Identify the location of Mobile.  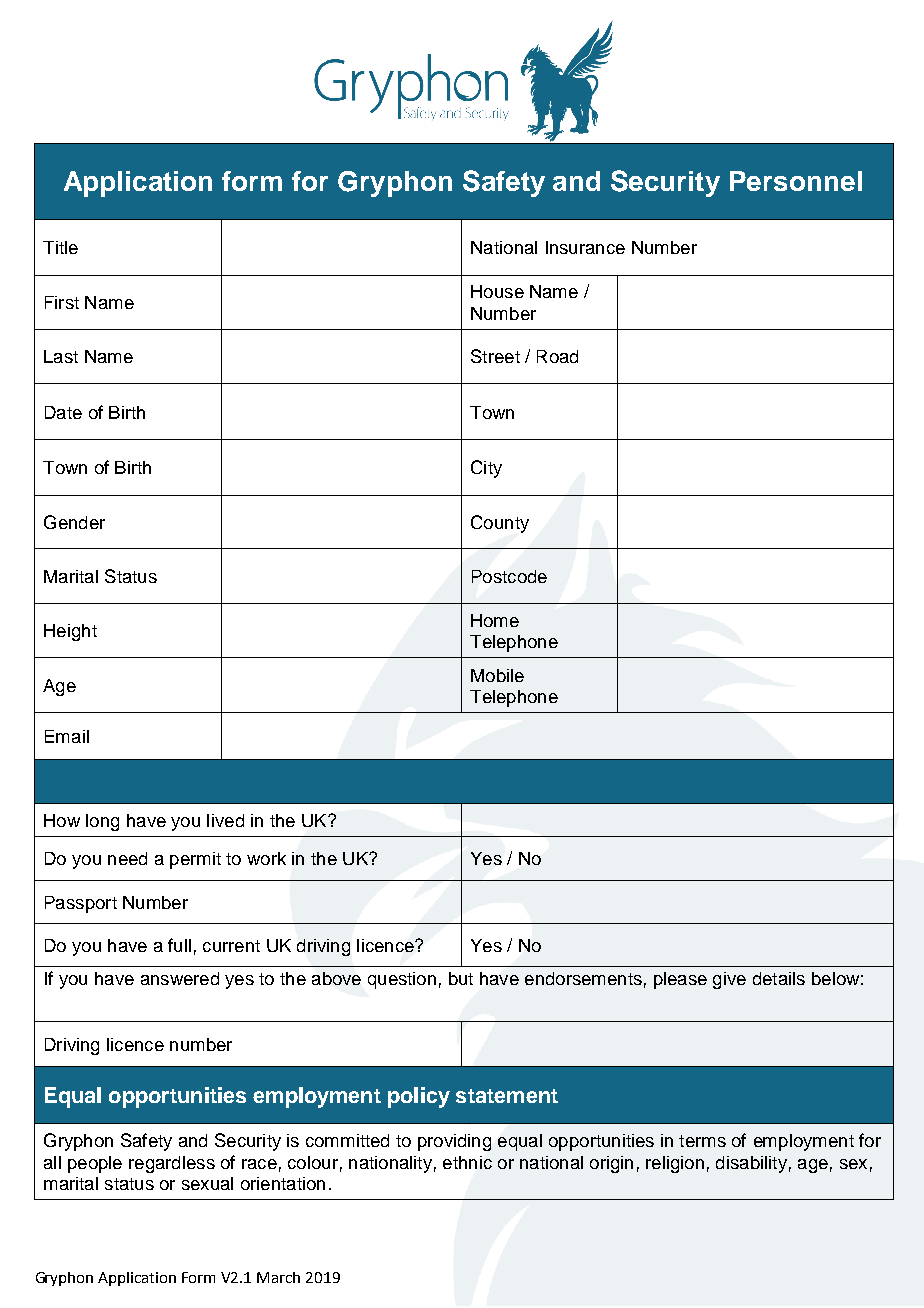
(497, 675).
